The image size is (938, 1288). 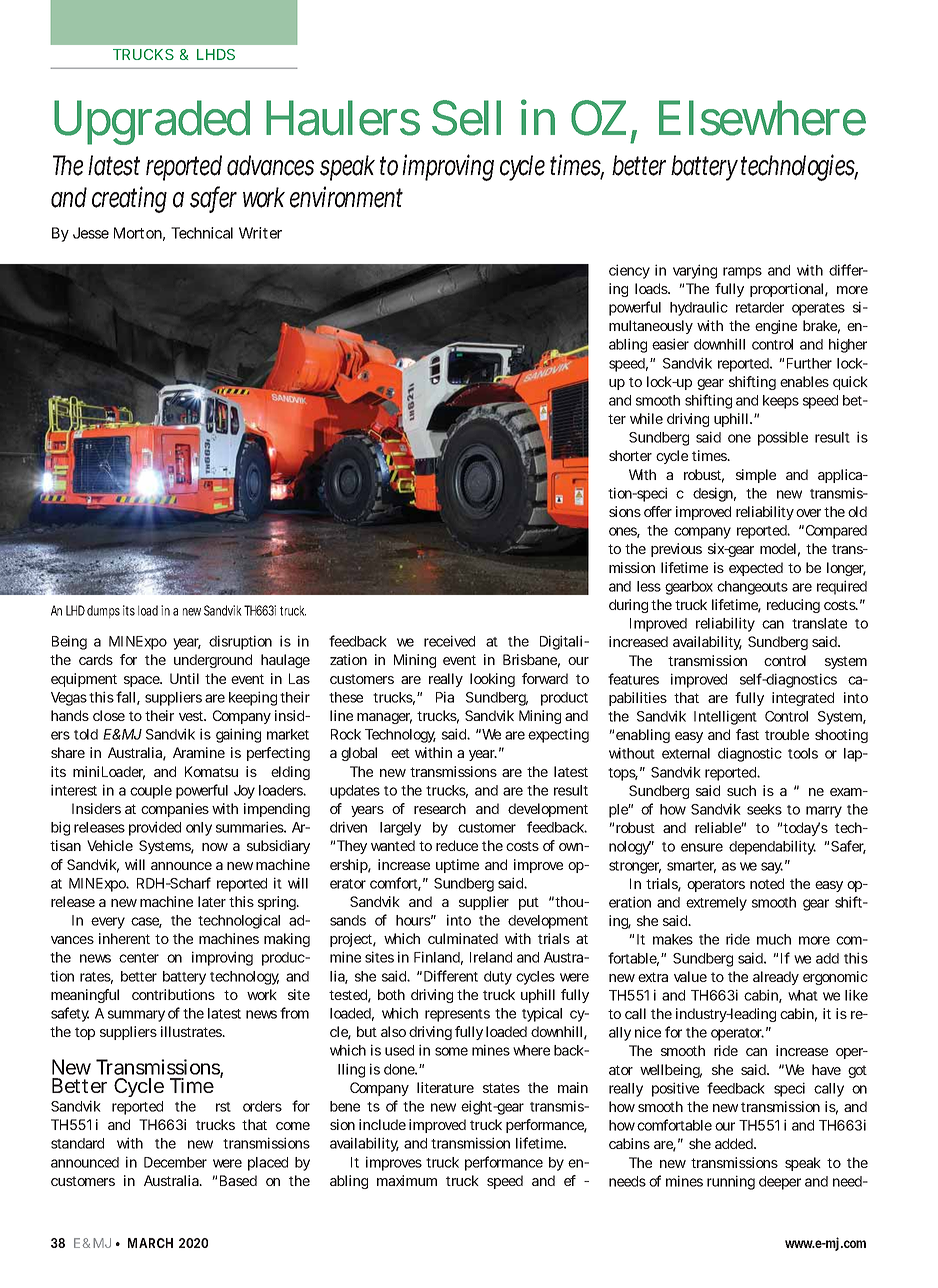 I want to click on creating, so click(x=129, y=199).
